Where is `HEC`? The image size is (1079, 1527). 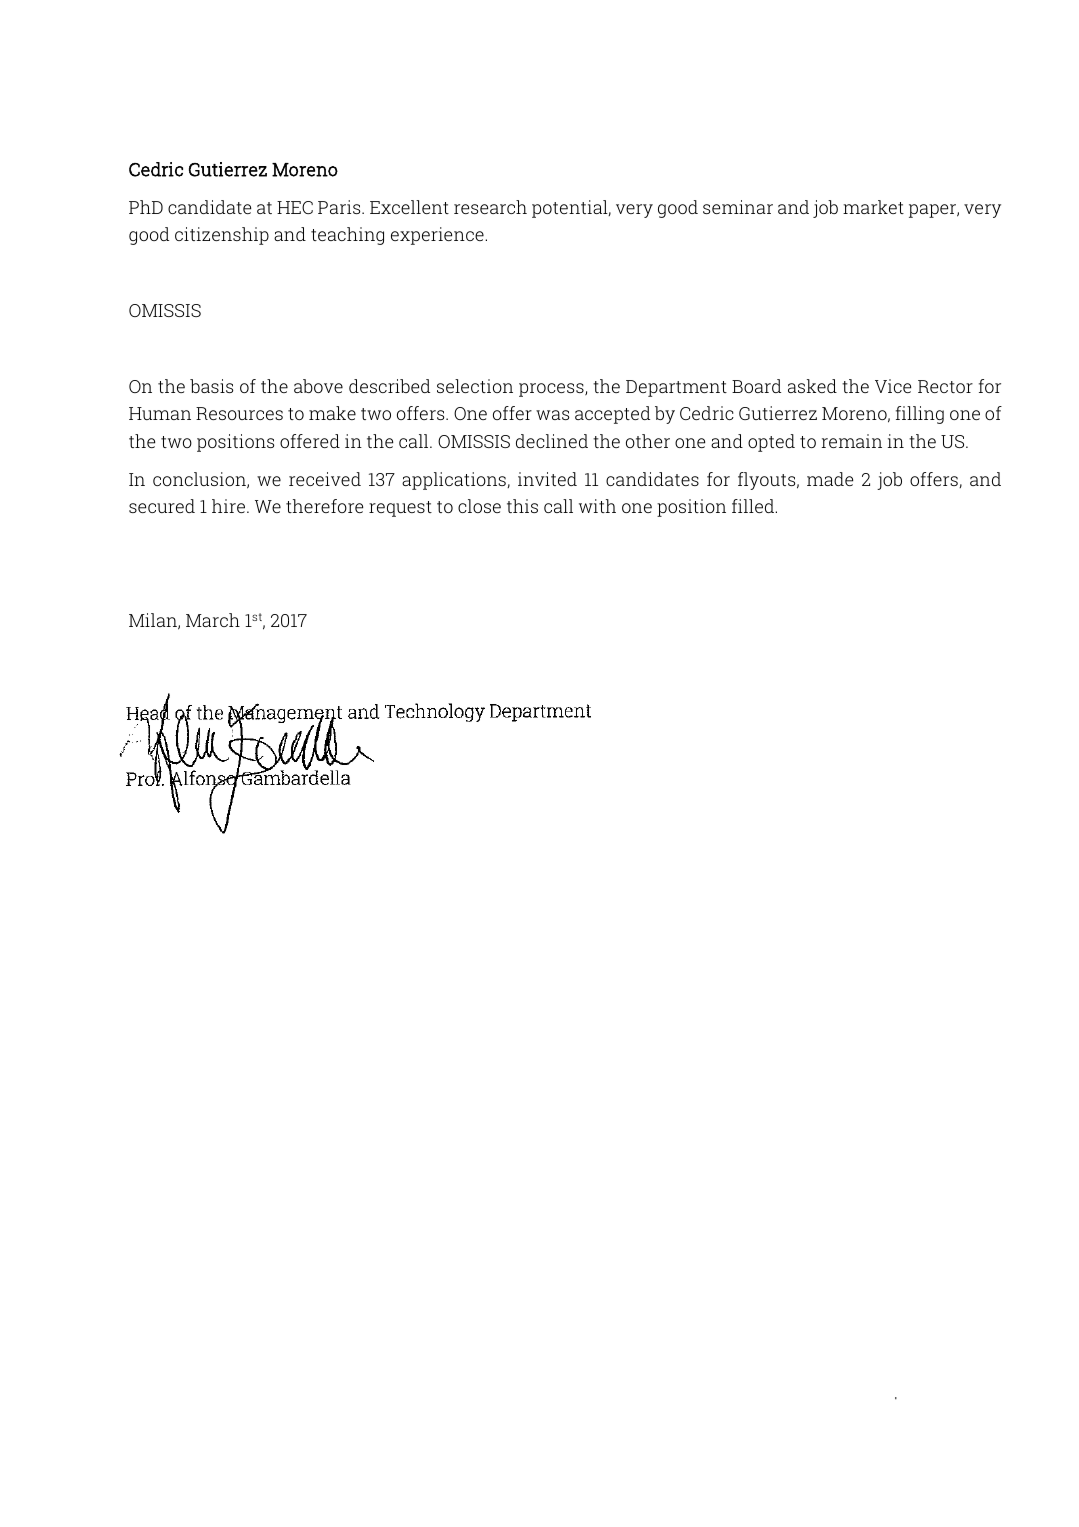
HEC is located at coordinates (295, 207).
